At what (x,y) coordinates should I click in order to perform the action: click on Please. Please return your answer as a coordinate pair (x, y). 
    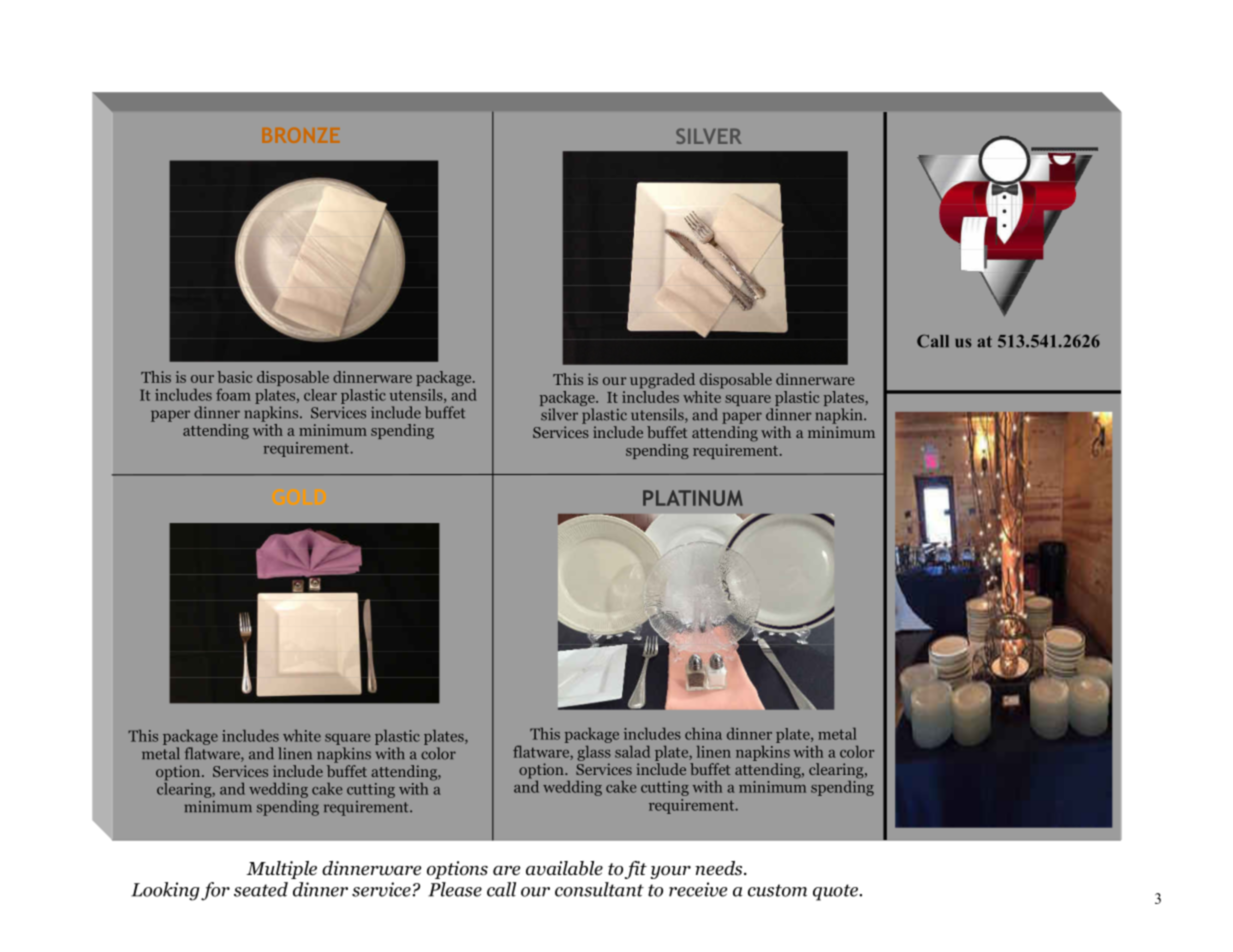
    Looking at the image, I should click on (455, 889).
